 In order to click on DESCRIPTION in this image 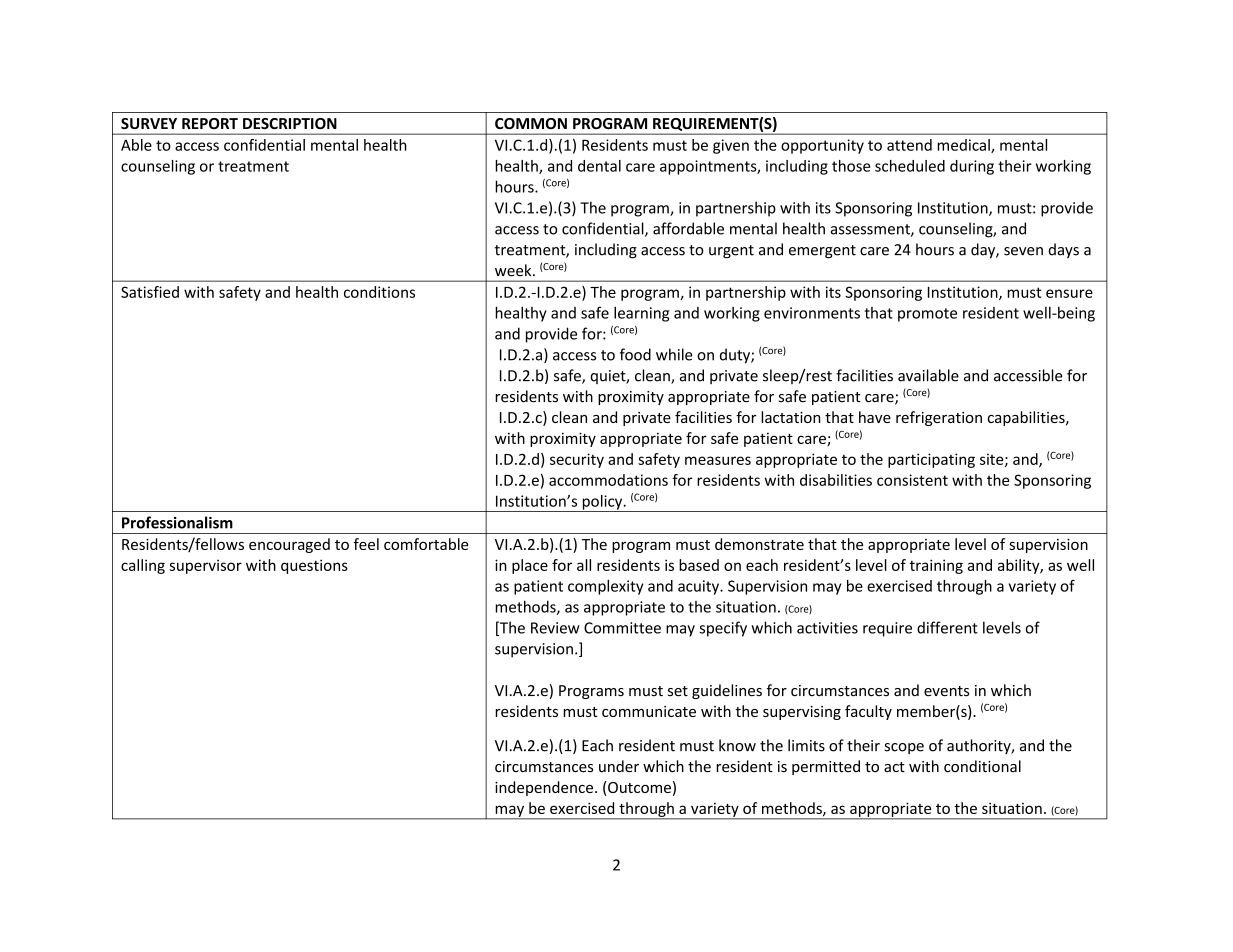, I will do `click(290, 123)`.
